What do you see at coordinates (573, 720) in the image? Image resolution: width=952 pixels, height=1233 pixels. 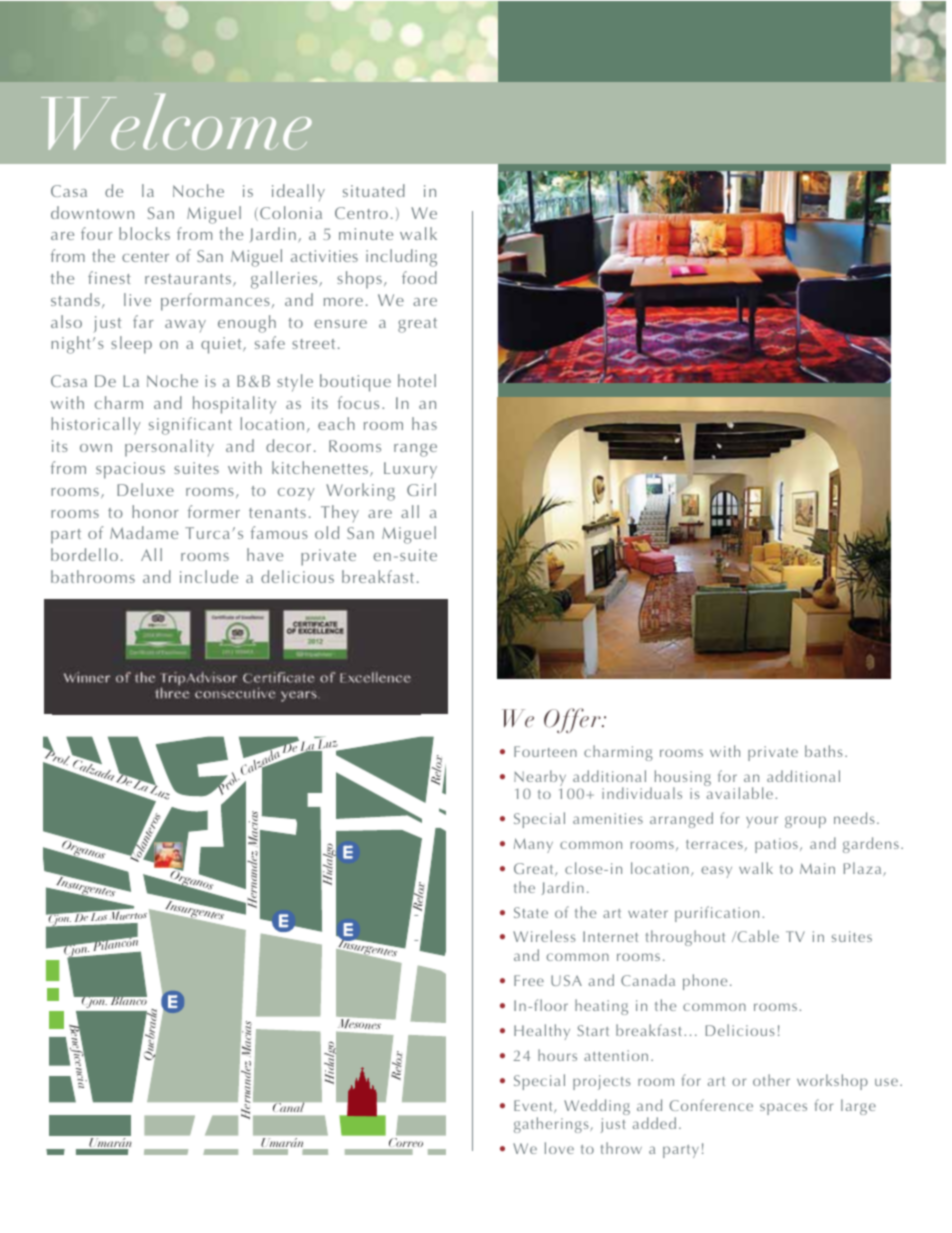 I see `Offer` at bounding box center [573, 720].
